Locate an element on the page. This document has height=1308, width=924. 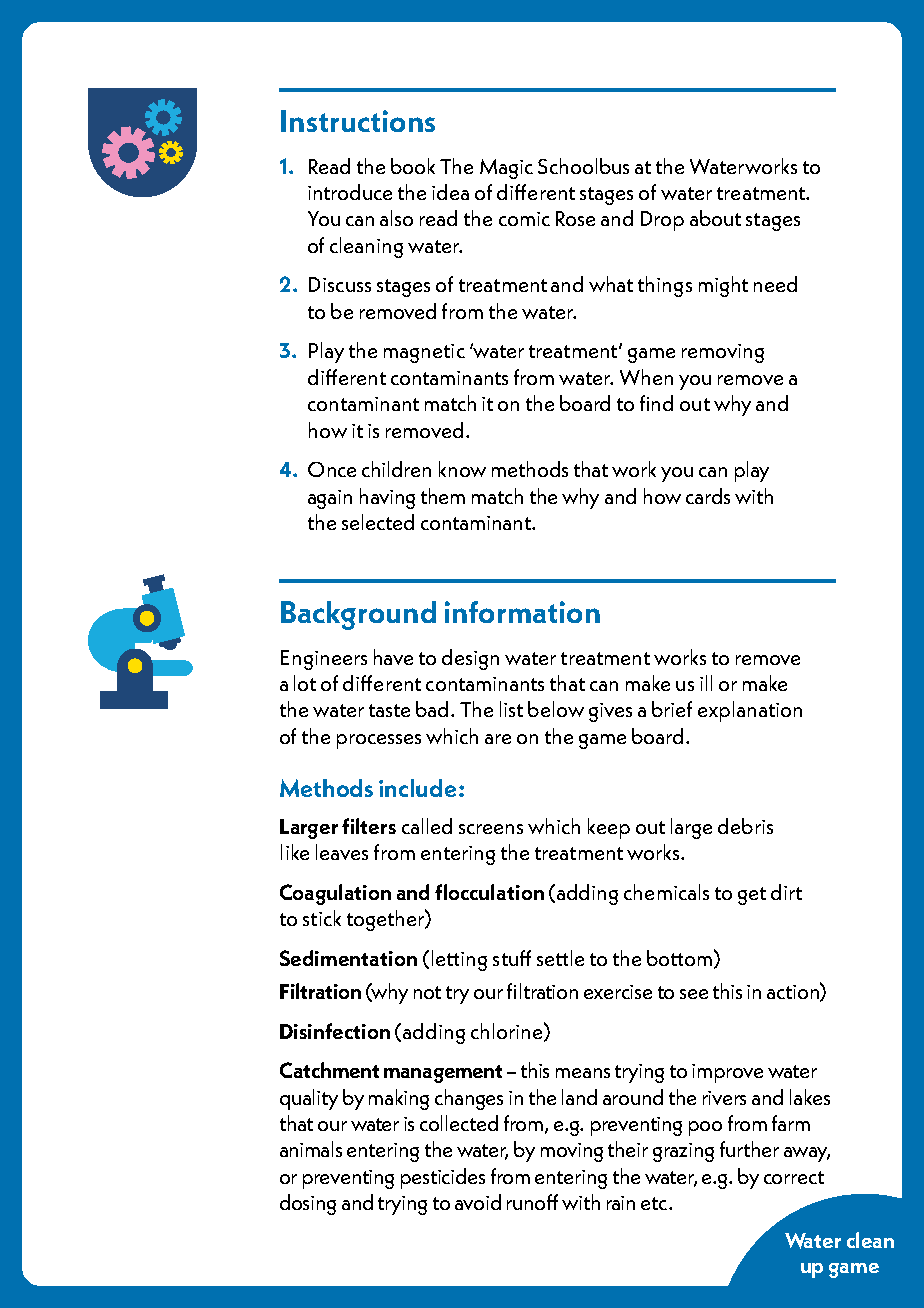
Schoolbus is located at coordinates (583, 166).
